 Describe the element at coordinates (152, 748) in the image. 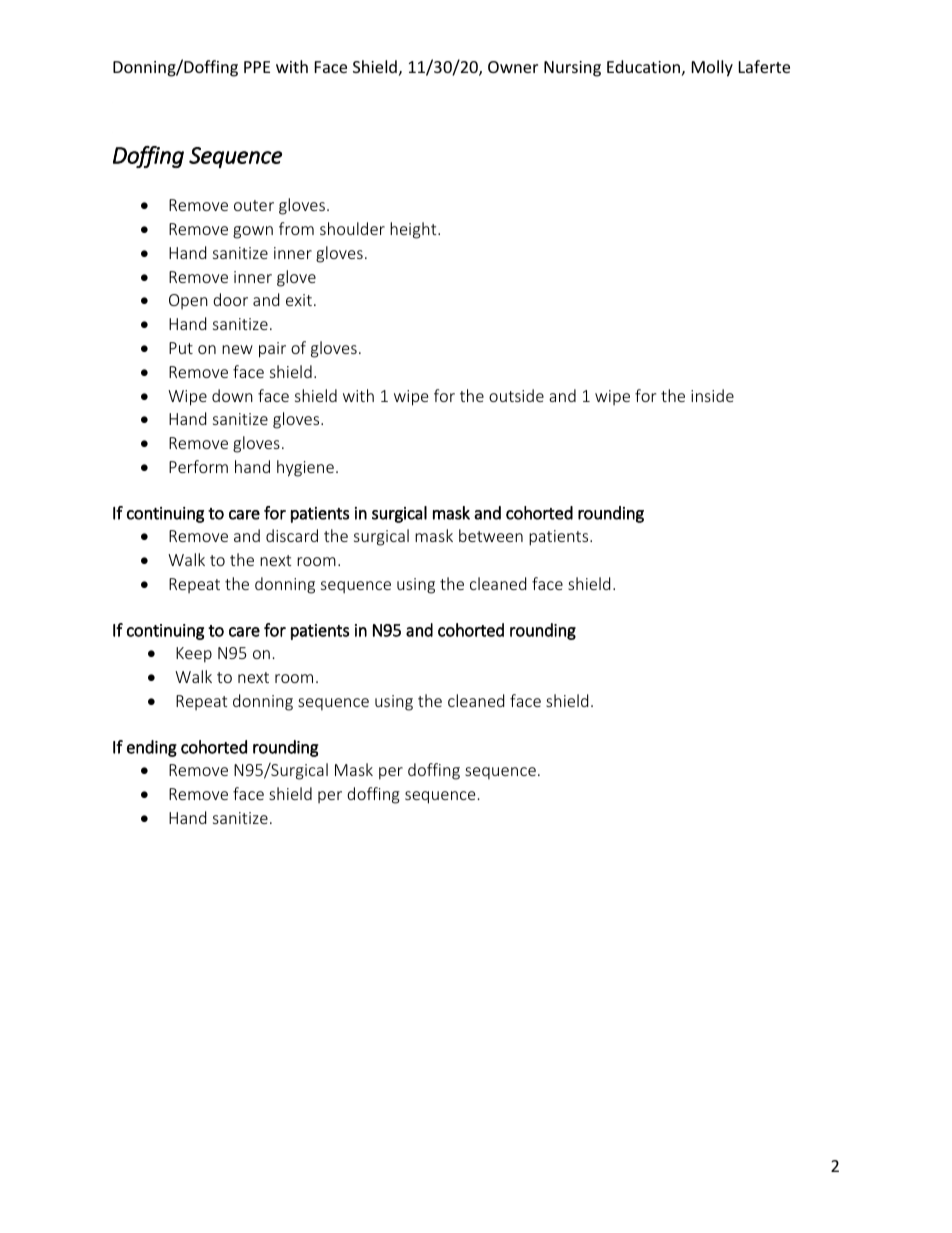

I see `ending` at that location.
